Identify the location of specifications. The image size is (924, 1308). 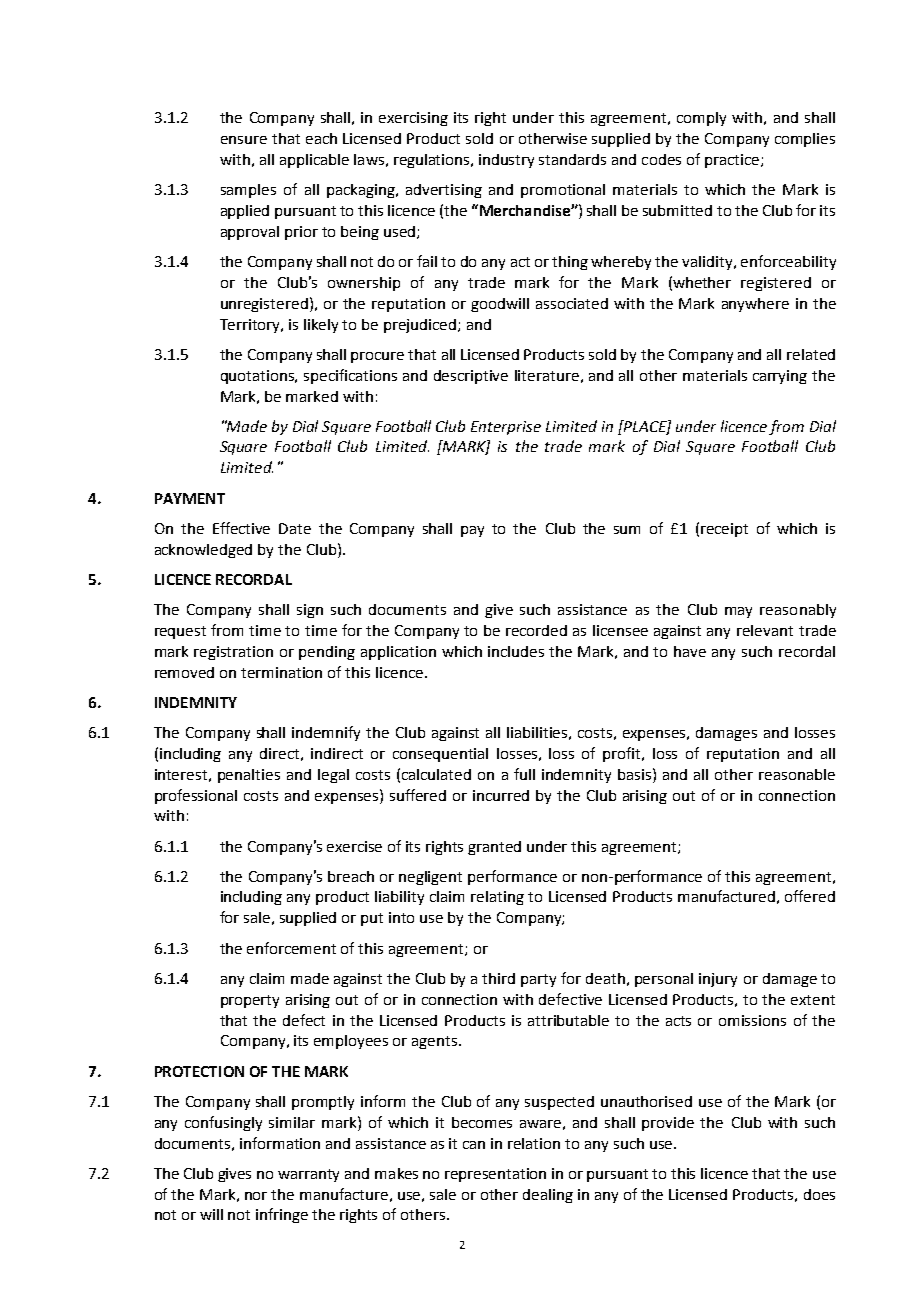
(350, 376).
